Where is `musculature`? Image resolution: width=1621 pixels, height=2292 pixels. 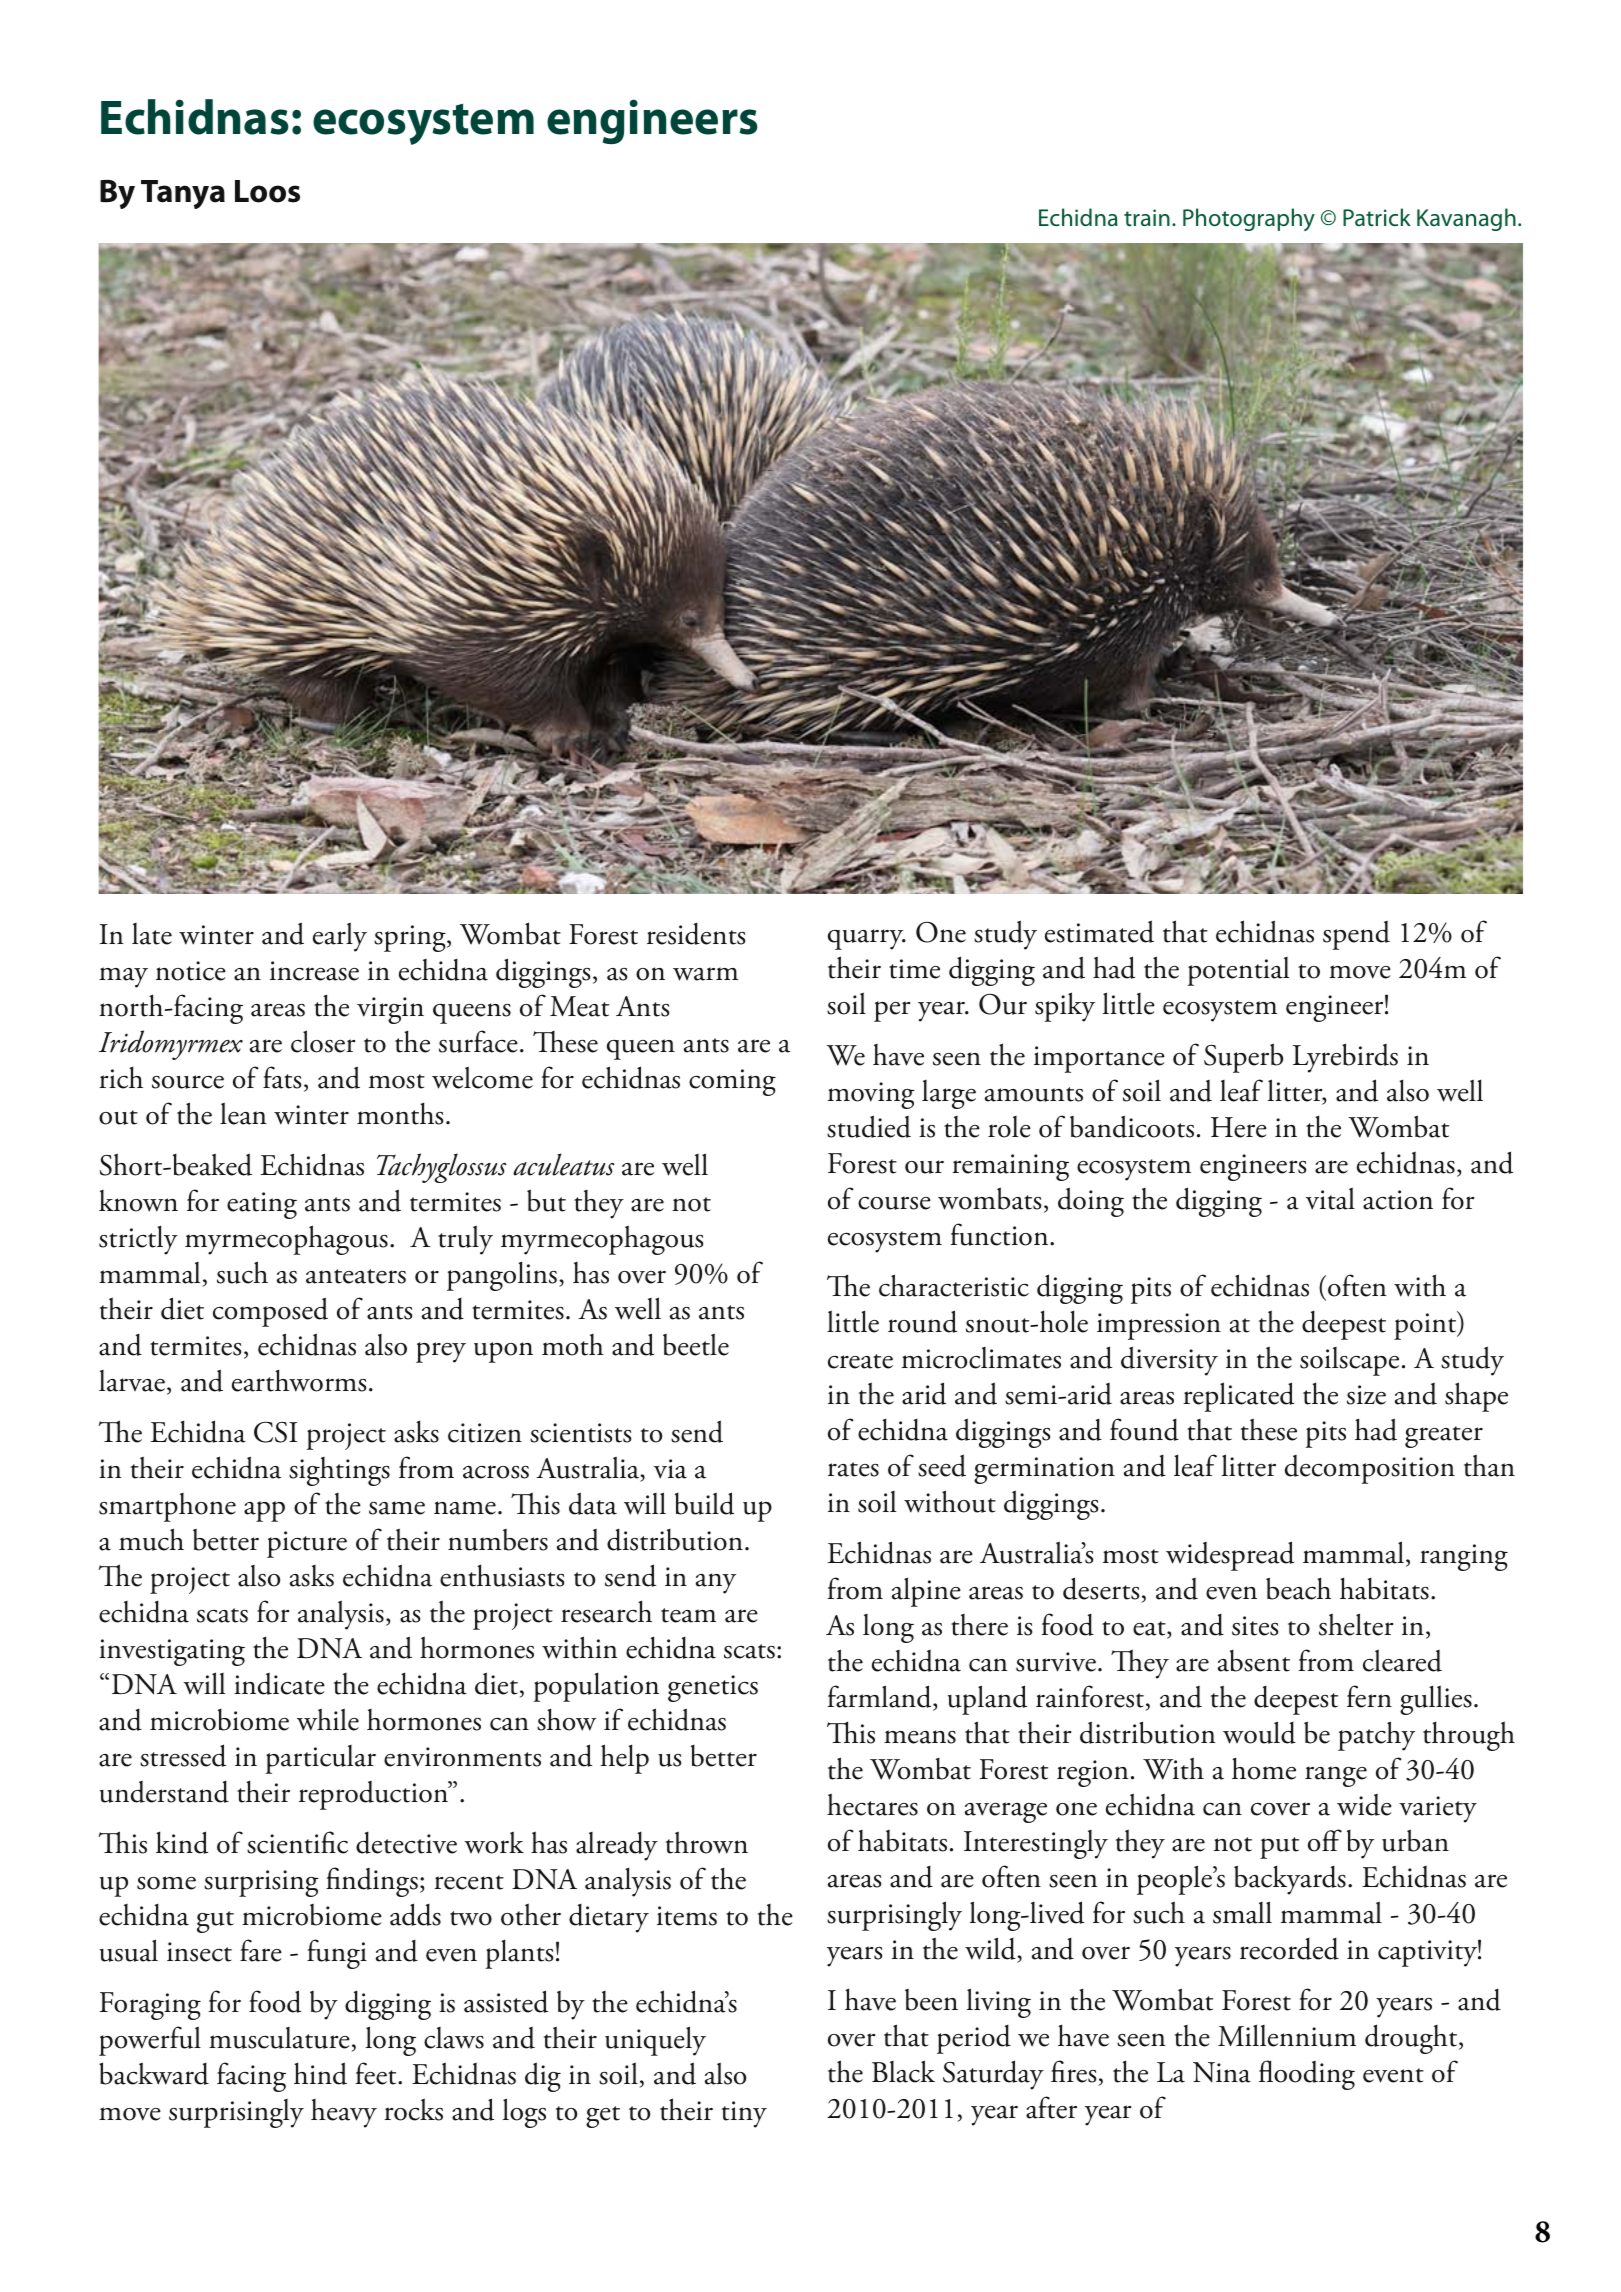
musculature is located at coordinates (279, 2038).
